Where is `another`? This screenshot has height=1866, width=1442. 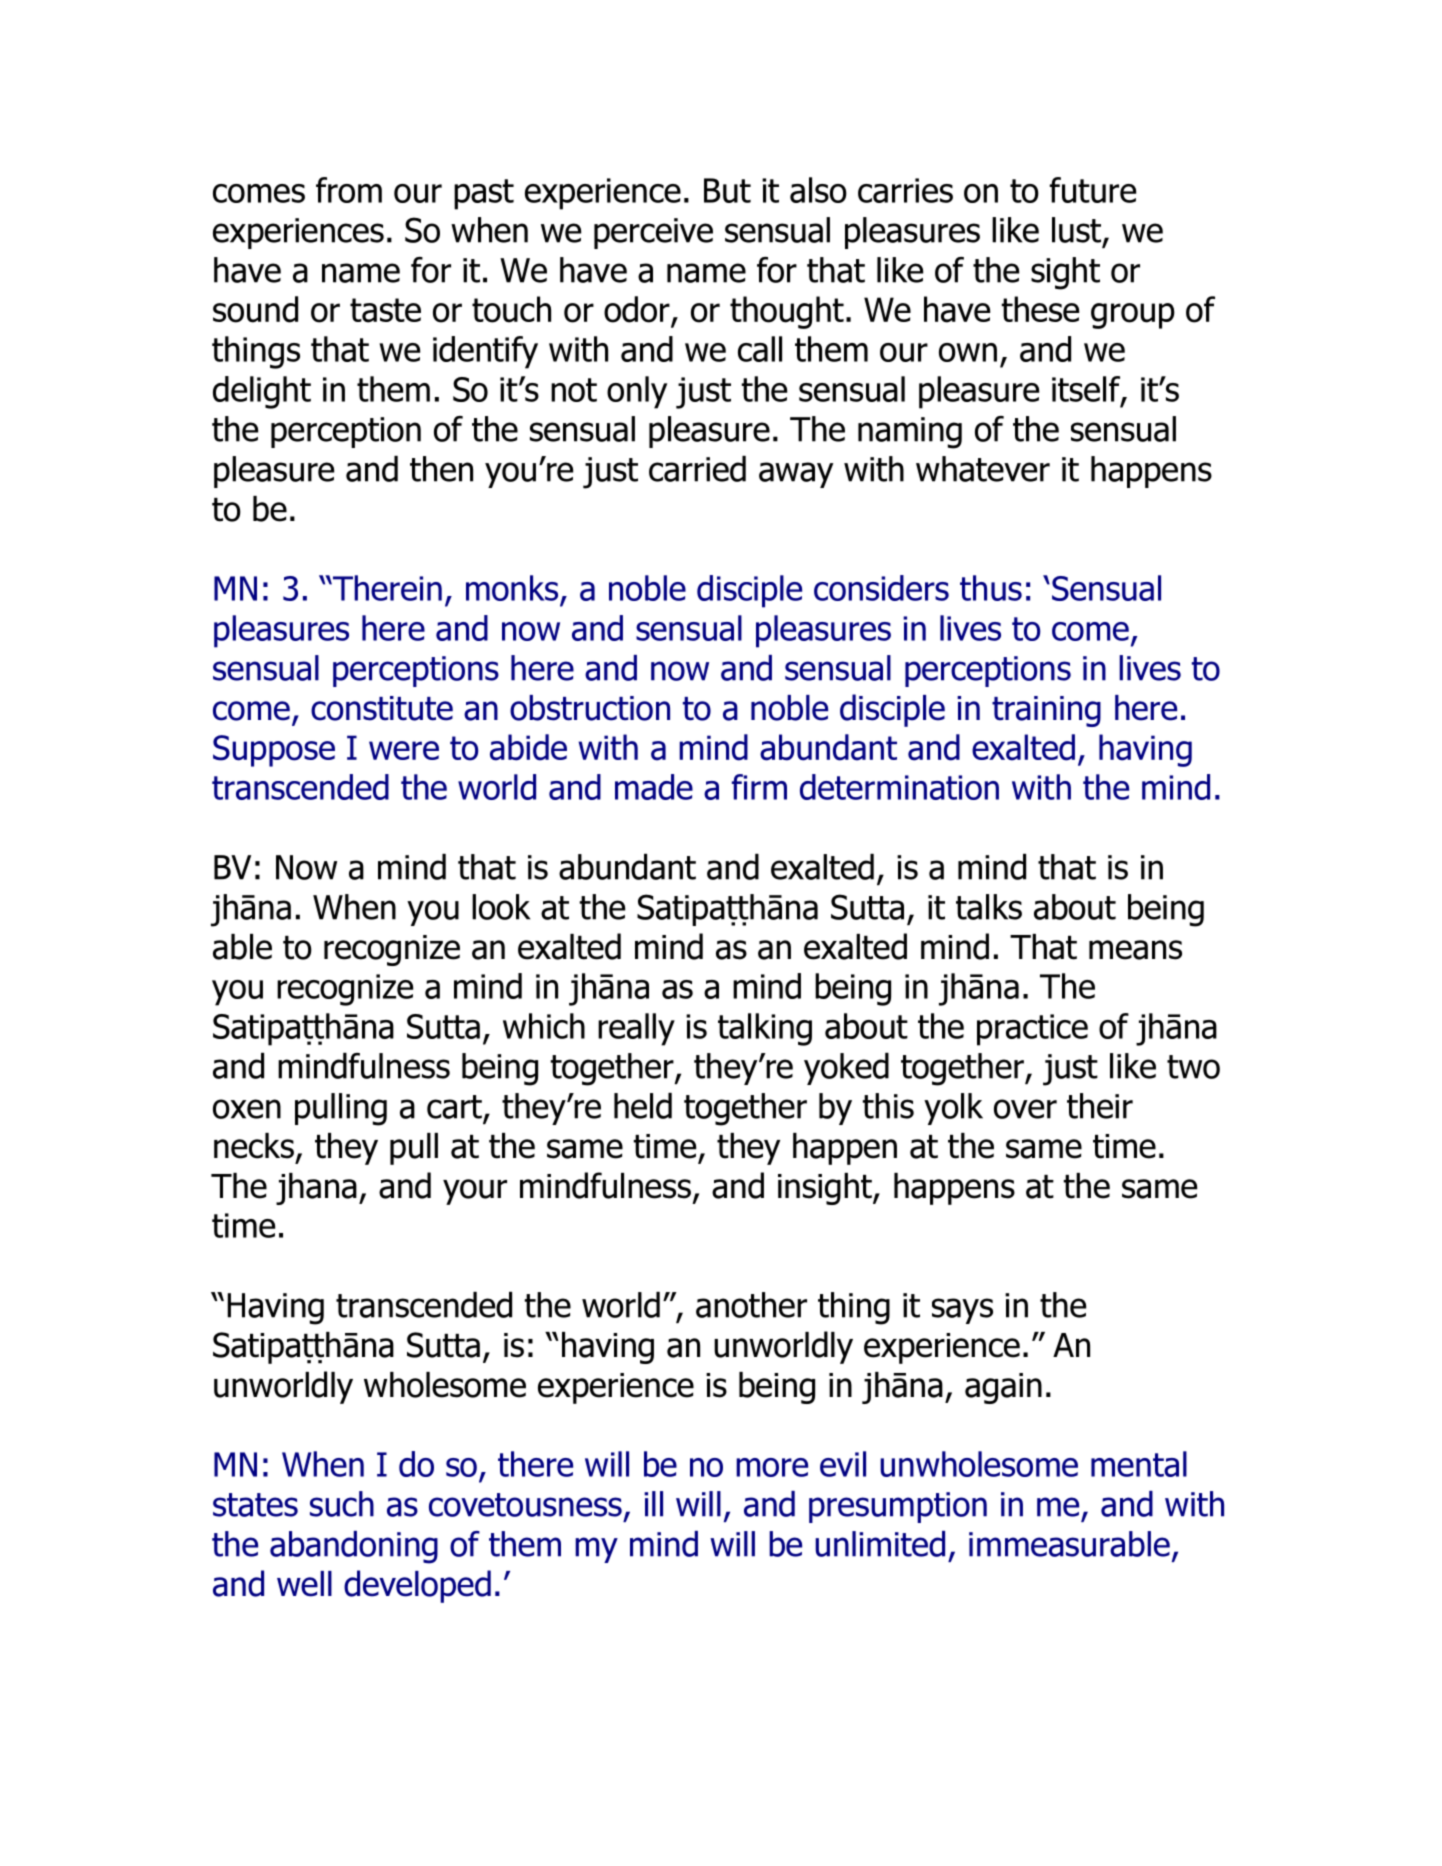
another is located at coordinates (751, 1305).
